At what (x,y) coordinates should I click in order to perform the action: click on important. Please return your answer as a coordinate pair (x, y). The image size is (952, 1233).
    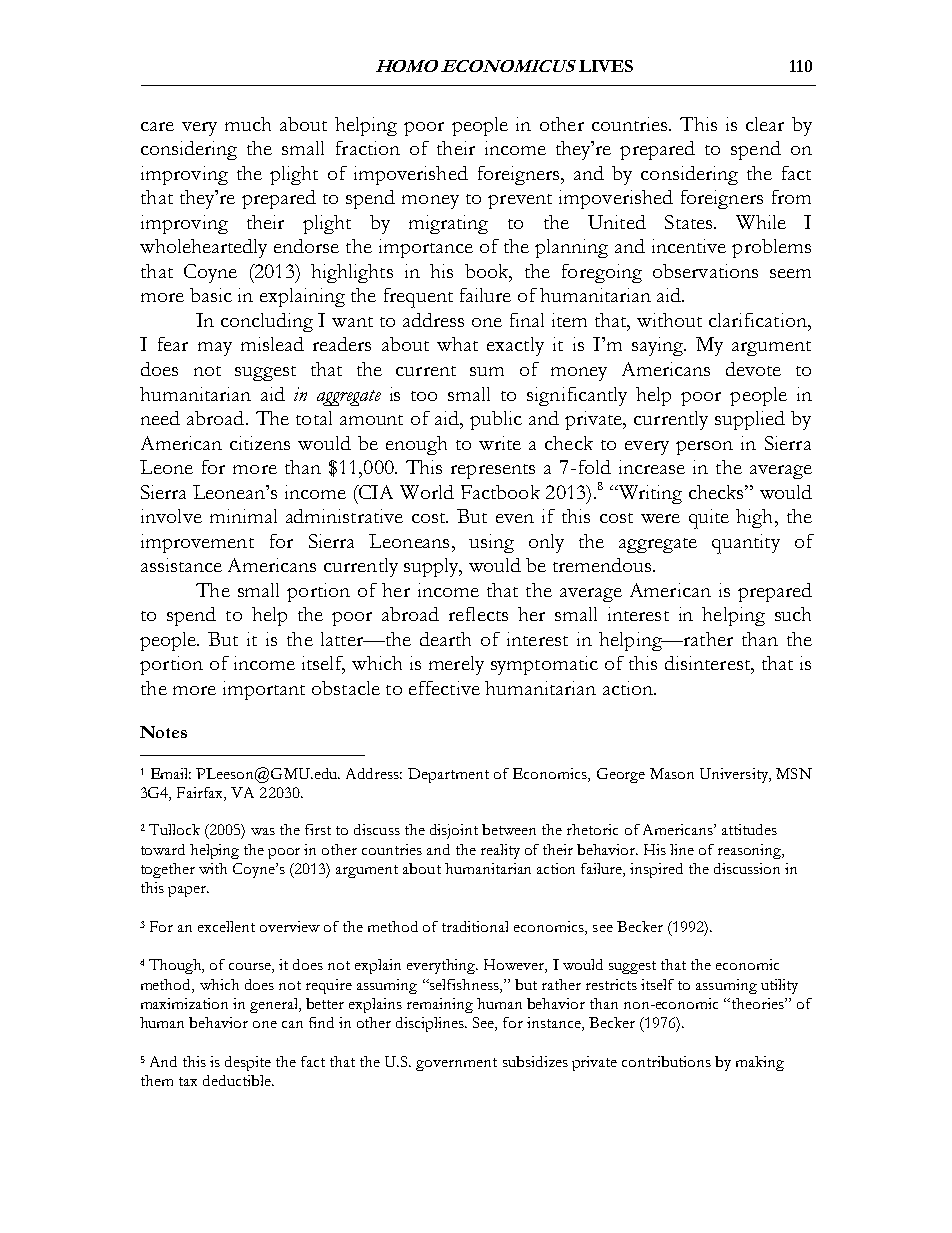
    Looking at the image, I should click on (264, 690).
